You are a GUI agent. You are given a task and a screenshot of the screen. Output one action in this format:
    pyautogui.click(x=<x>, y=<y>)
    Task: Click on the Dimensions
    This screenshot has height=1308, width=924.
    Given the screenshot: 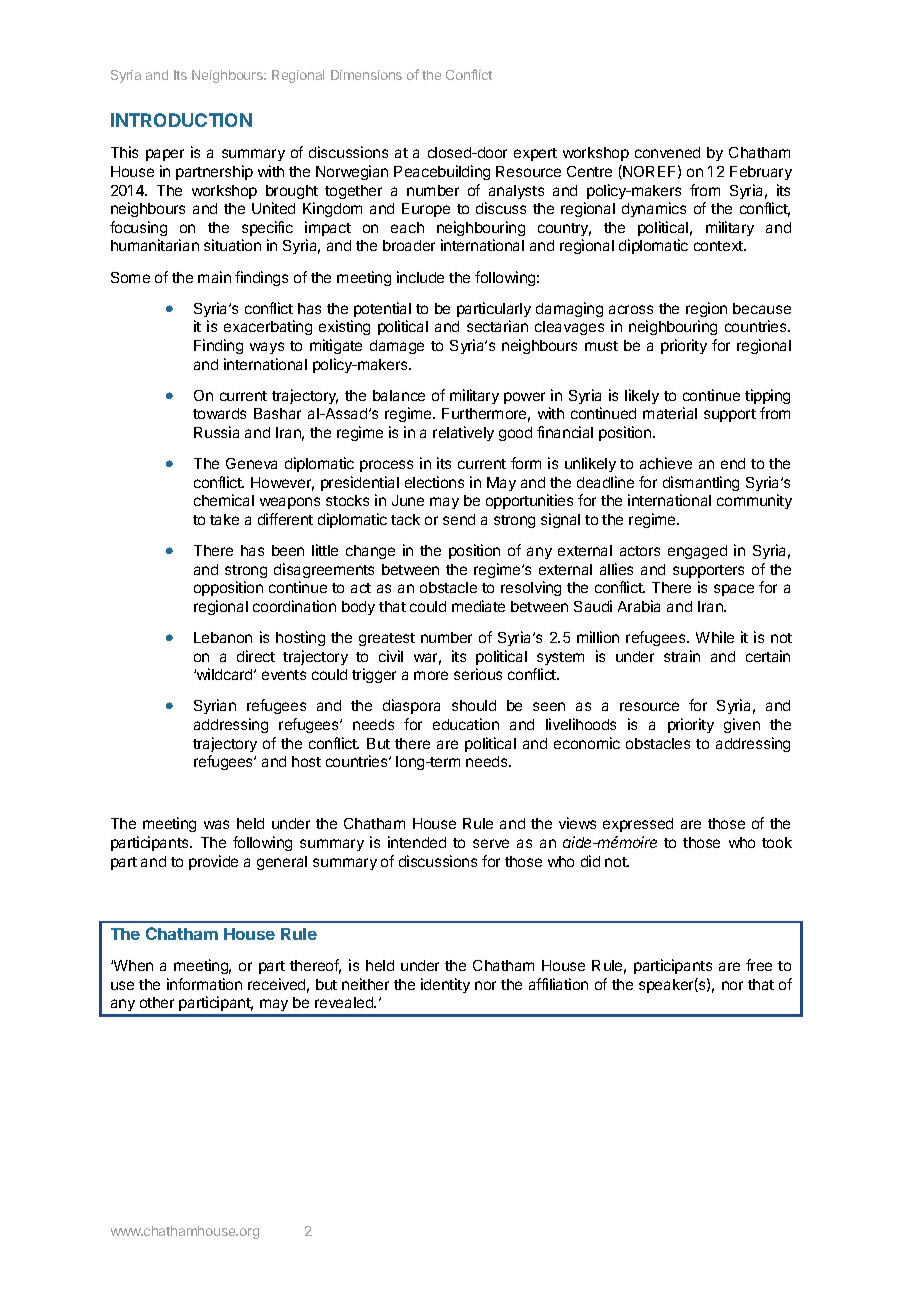 What is the action you would take?
    pyautogui.click(x=366, y=75)
